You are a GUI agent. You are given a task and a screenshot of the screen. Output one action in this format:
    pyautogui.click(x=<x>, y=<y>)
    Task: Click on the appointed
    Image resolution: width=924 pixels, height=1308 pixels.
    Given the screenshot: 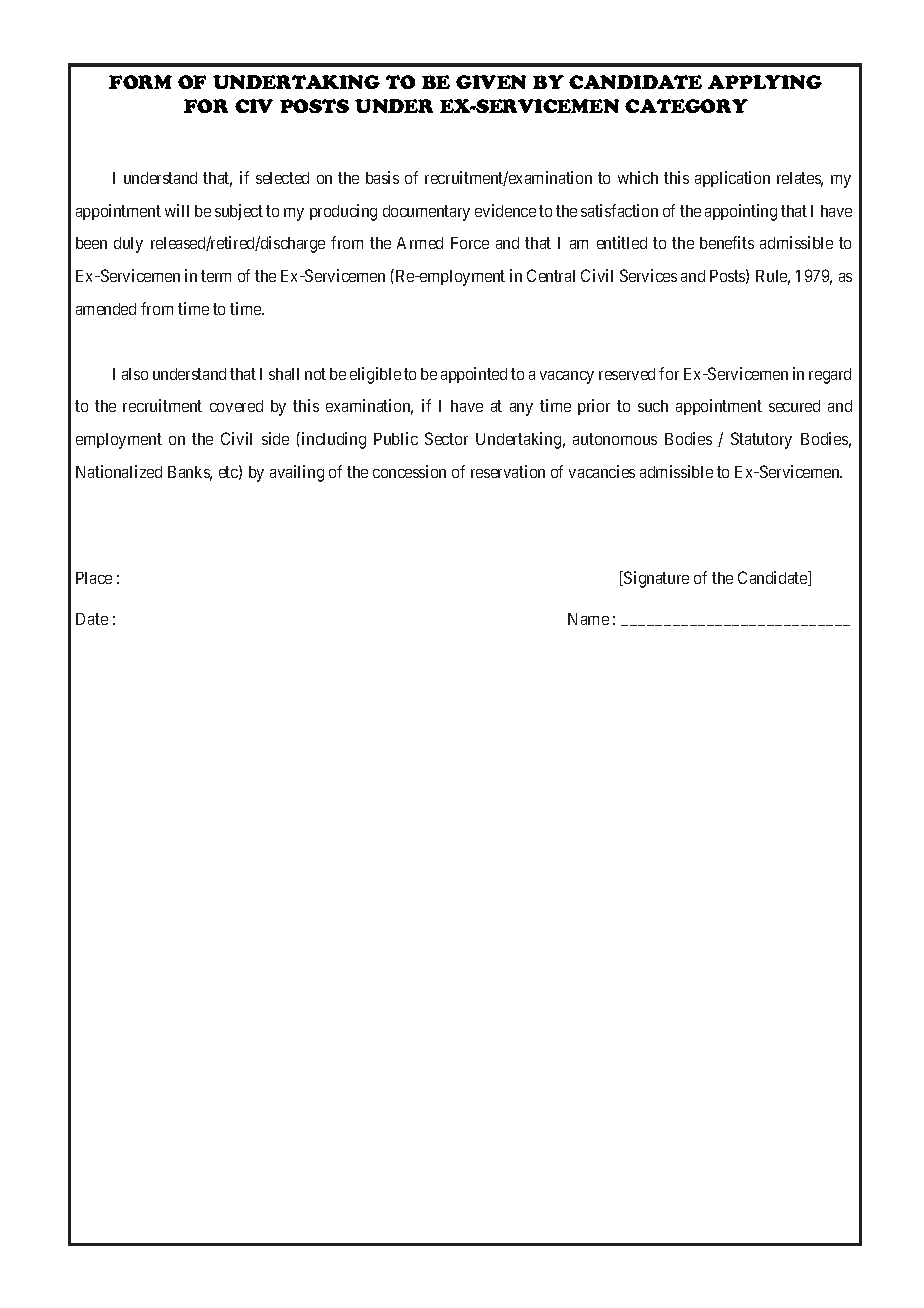 What is the action you would take?
    pyautogui.click(x=474, y=375)
